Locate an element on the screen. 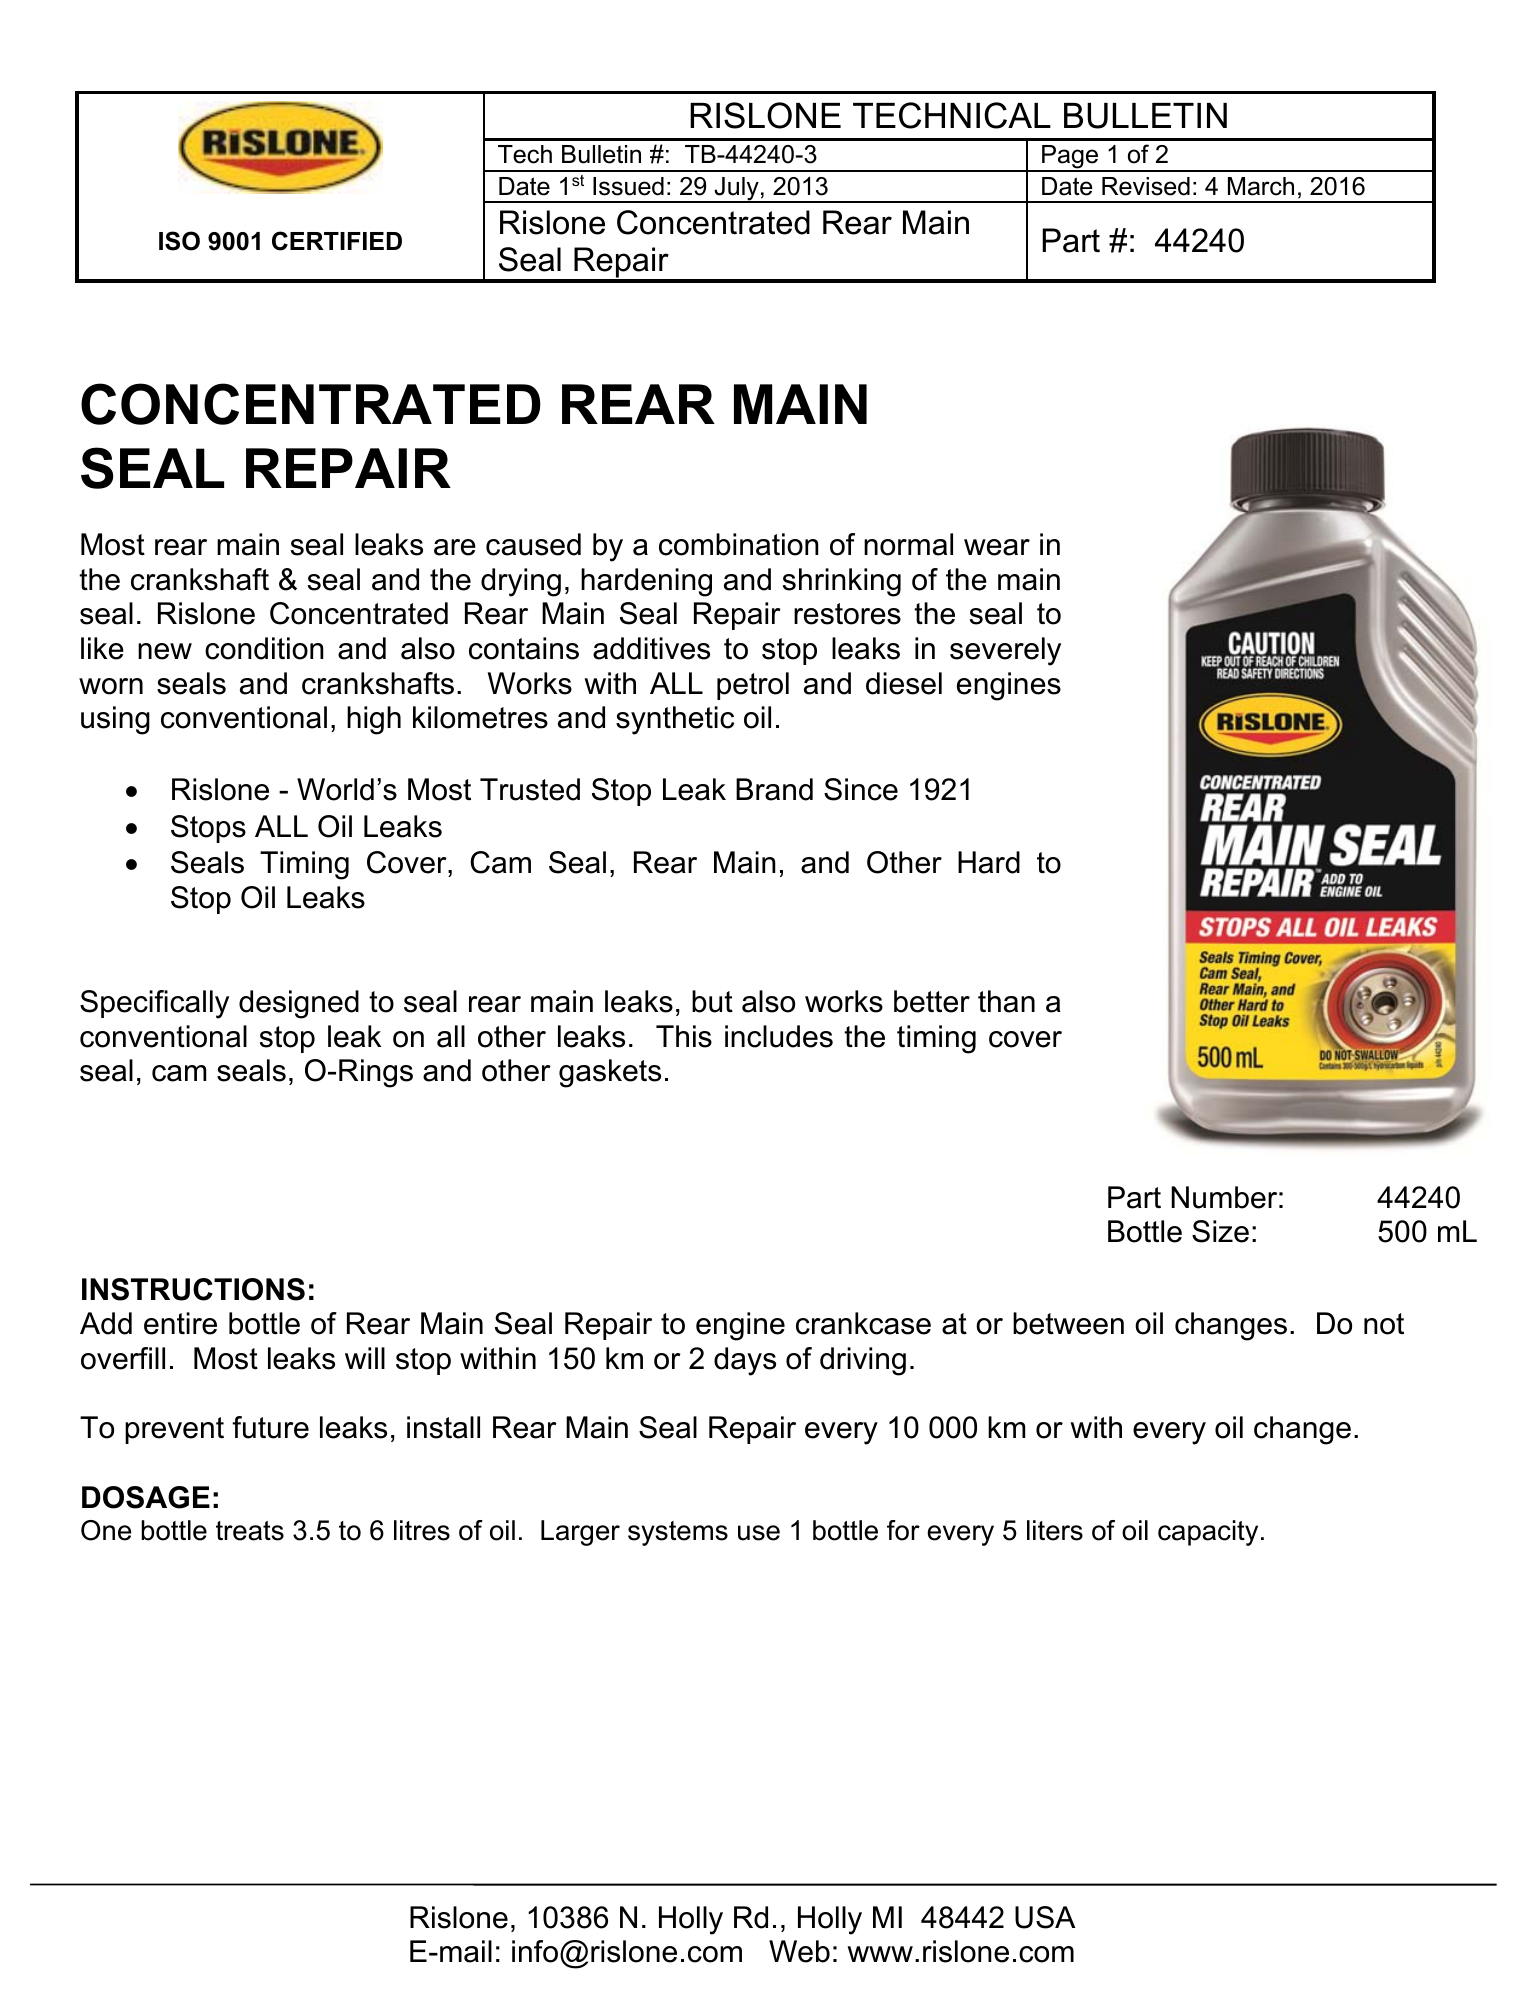  than is located at coordinates (1006, 1001).
